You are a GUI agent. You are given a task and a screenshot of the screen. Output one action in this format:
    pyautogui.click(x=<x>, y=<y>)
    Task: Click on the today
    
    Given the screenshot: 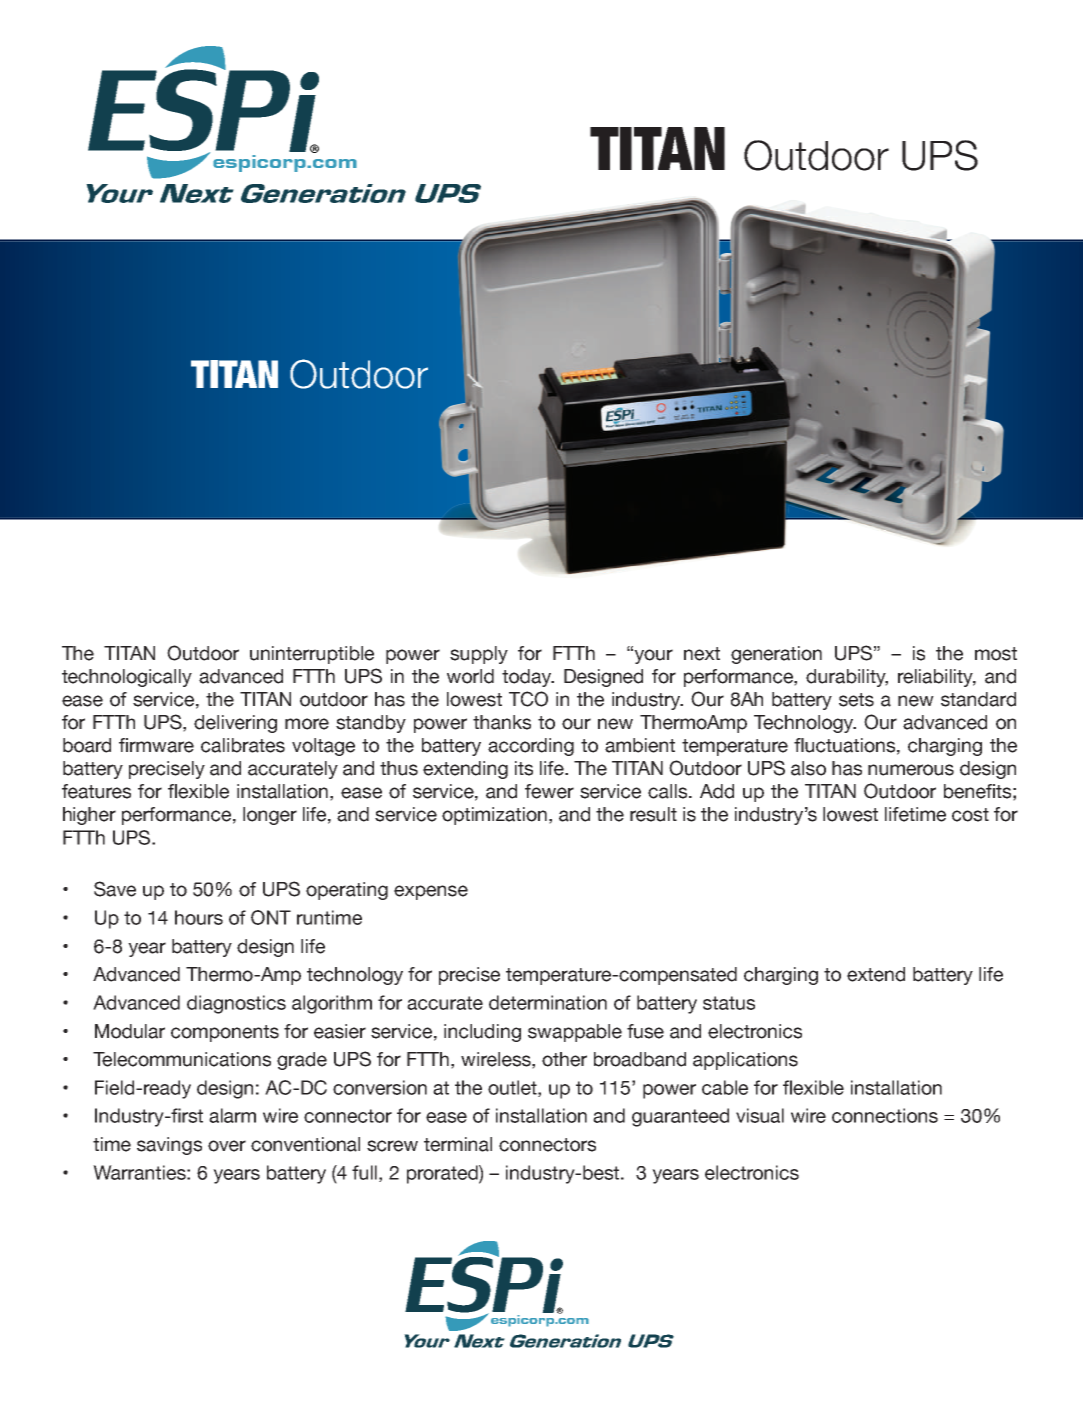 What is the action you would take?
    pyautogui.click(x=528, y=678)
